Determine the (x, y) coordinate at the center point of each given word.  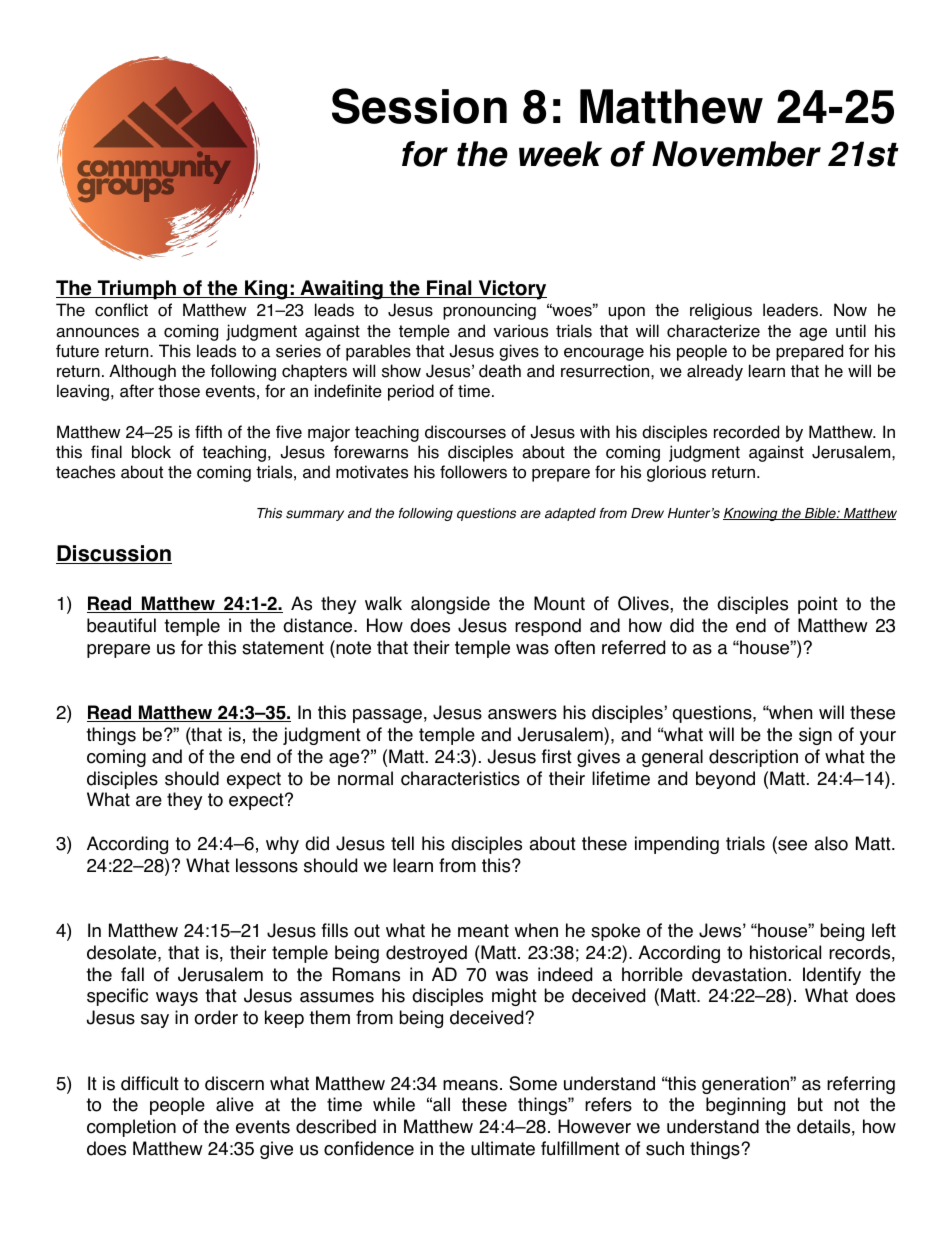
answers (522, 714)
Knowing (751, 514)
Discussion (114, 554)
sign (815, 736)
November (736, 154)
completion (131, 1128)
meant (483, 931)
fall (132, 974)
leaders (790, 310)
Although (142, 372)
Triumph (136, 290)
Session (419, 106)
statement (283, 648)
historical (785, 952)
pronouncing (489, 311)
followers (473, 472)
